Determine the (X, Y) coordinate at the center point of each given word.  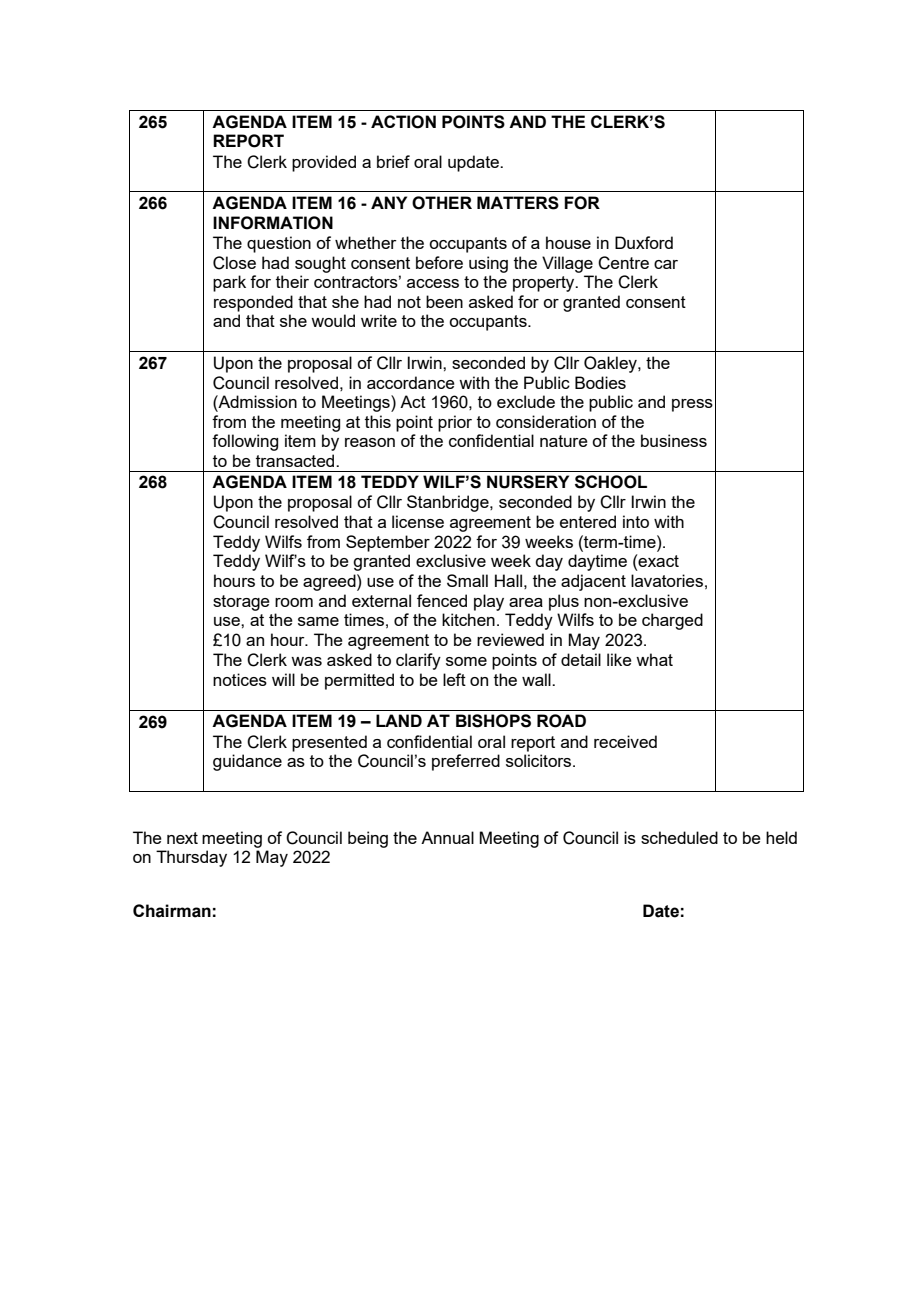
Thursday (191, 858)
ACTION (403, 122)
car (666, 264)
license (418, 521)
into (636, 521)
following (245, 442)
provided (324, 163)
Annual (447, 837)
